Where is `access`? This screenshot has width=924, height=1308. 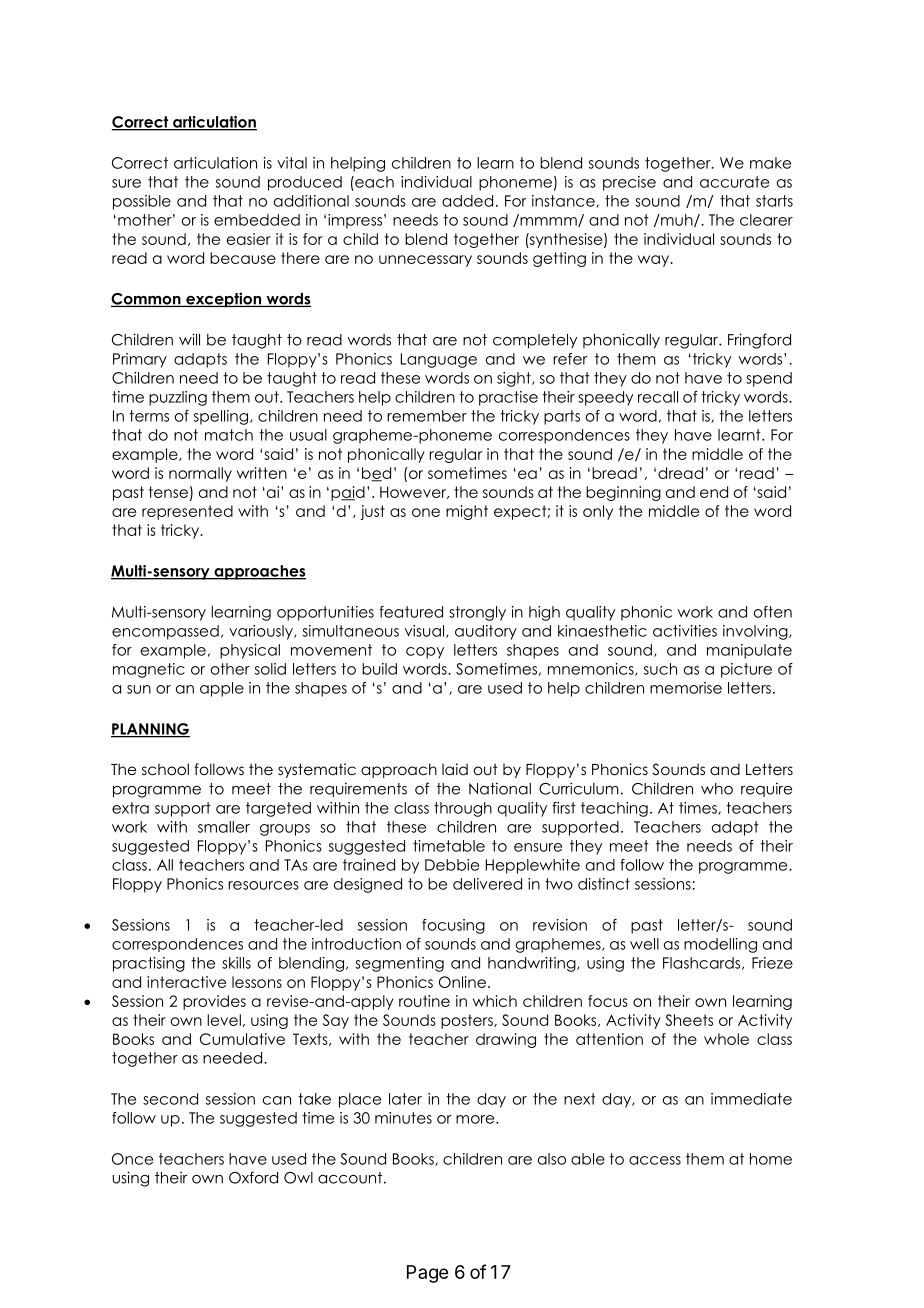 access is located at coordinates (655, 1160).
